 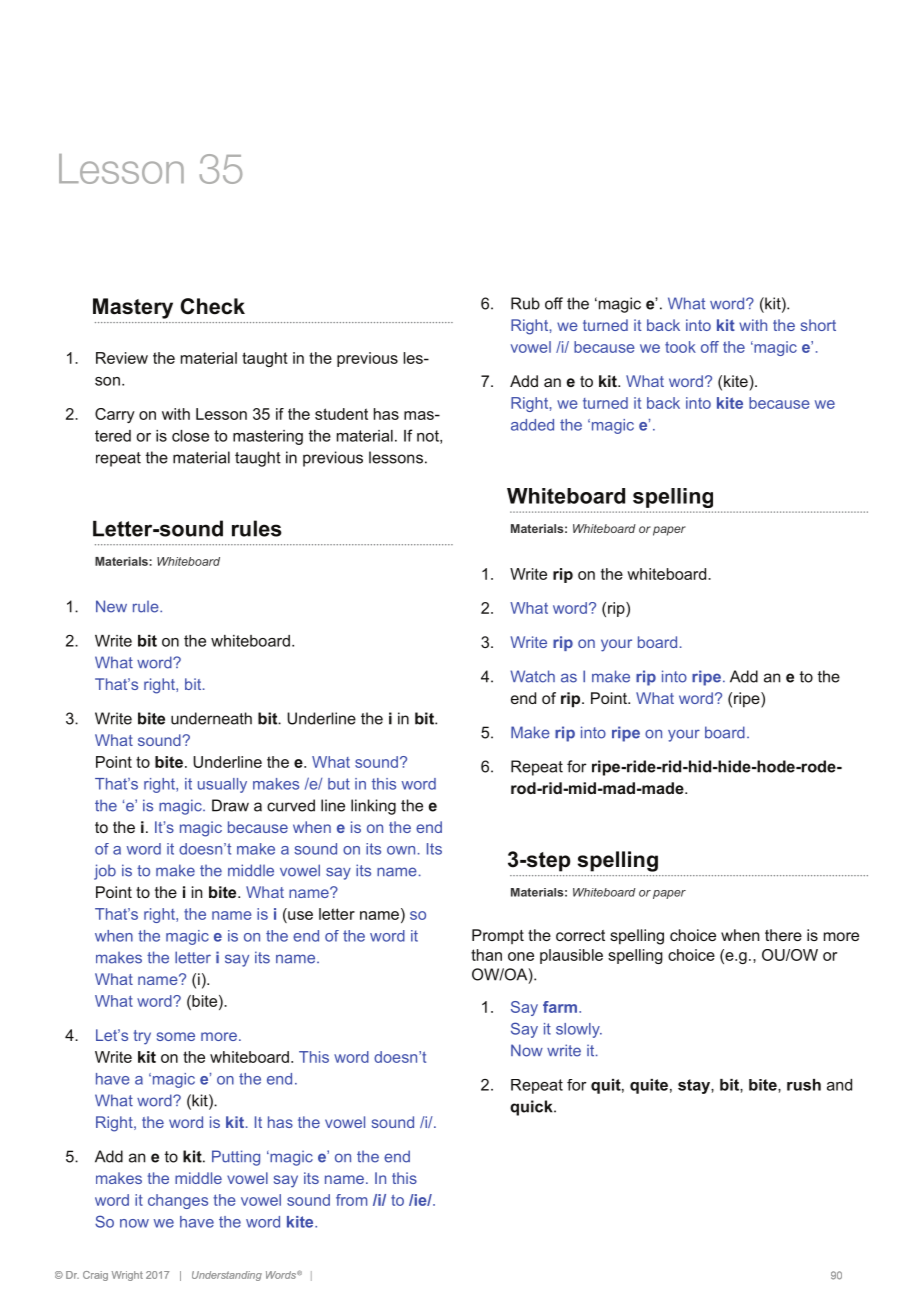 What do you see at coordinates (105, 872) in the page?
I see `job` at bounding box center [105, 872].
